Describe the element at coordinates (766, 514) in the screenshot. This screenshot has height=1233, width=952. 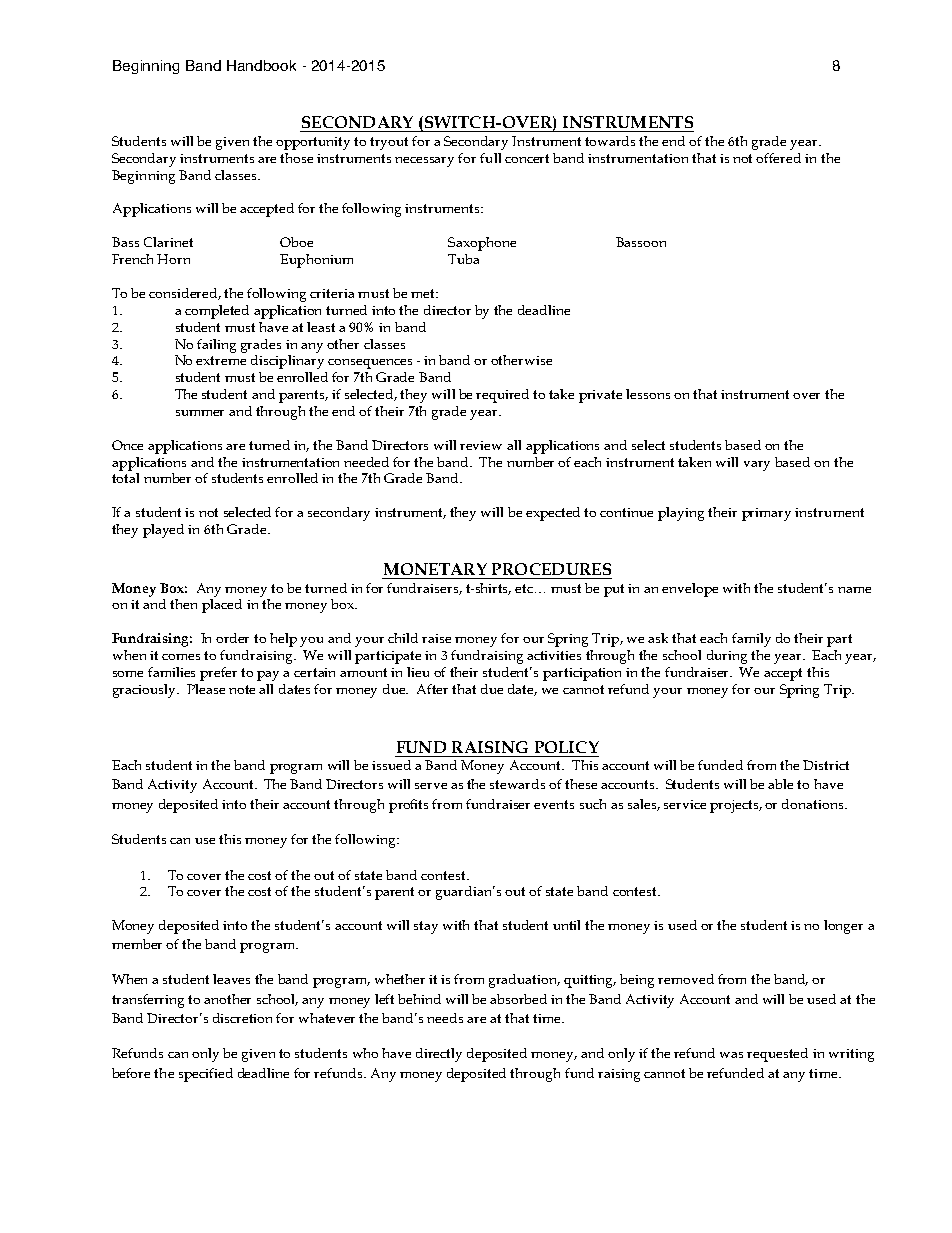
I see `primary` at that location.
